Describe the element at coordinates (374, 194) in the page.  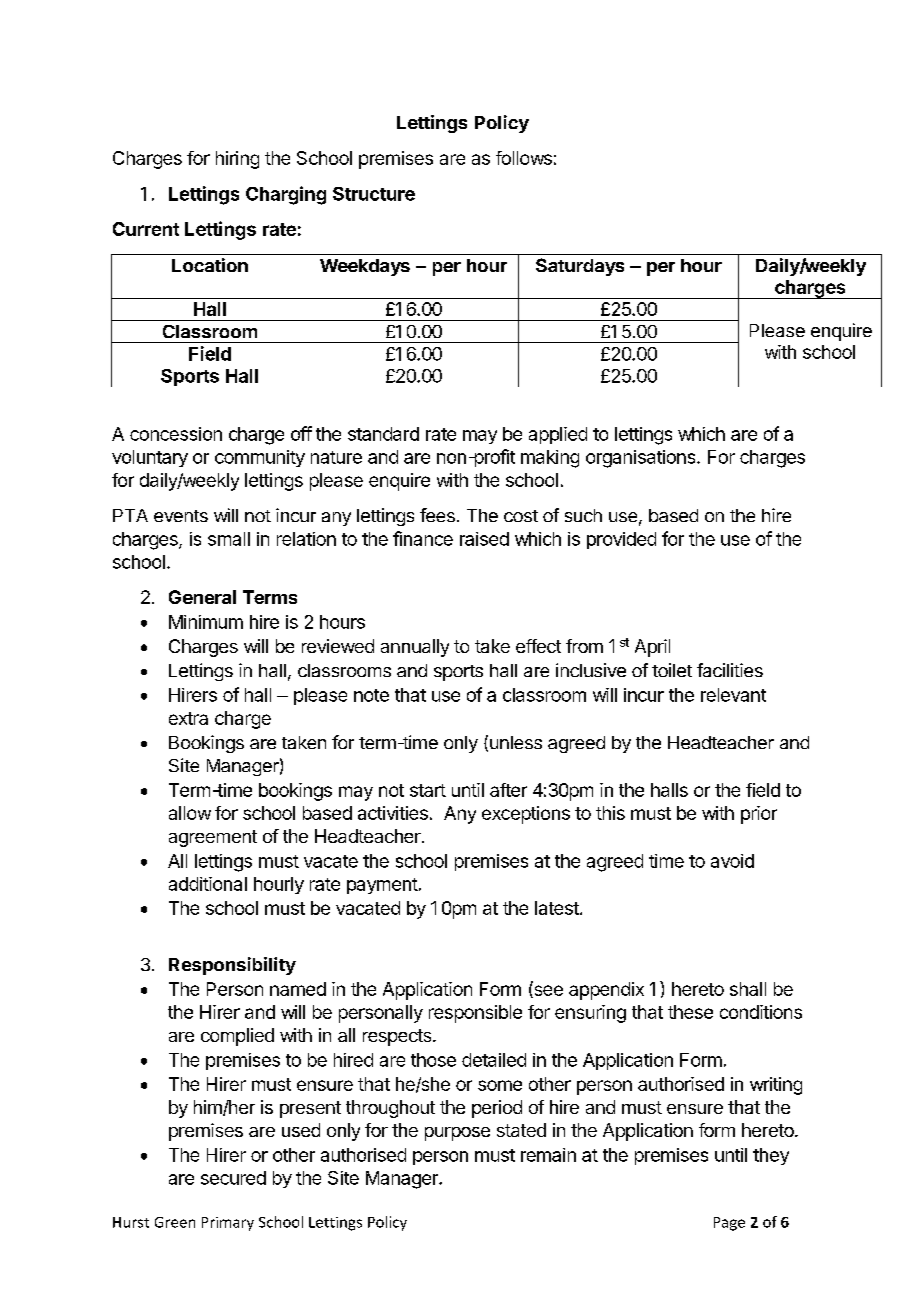
I see `Structure` at that location.
